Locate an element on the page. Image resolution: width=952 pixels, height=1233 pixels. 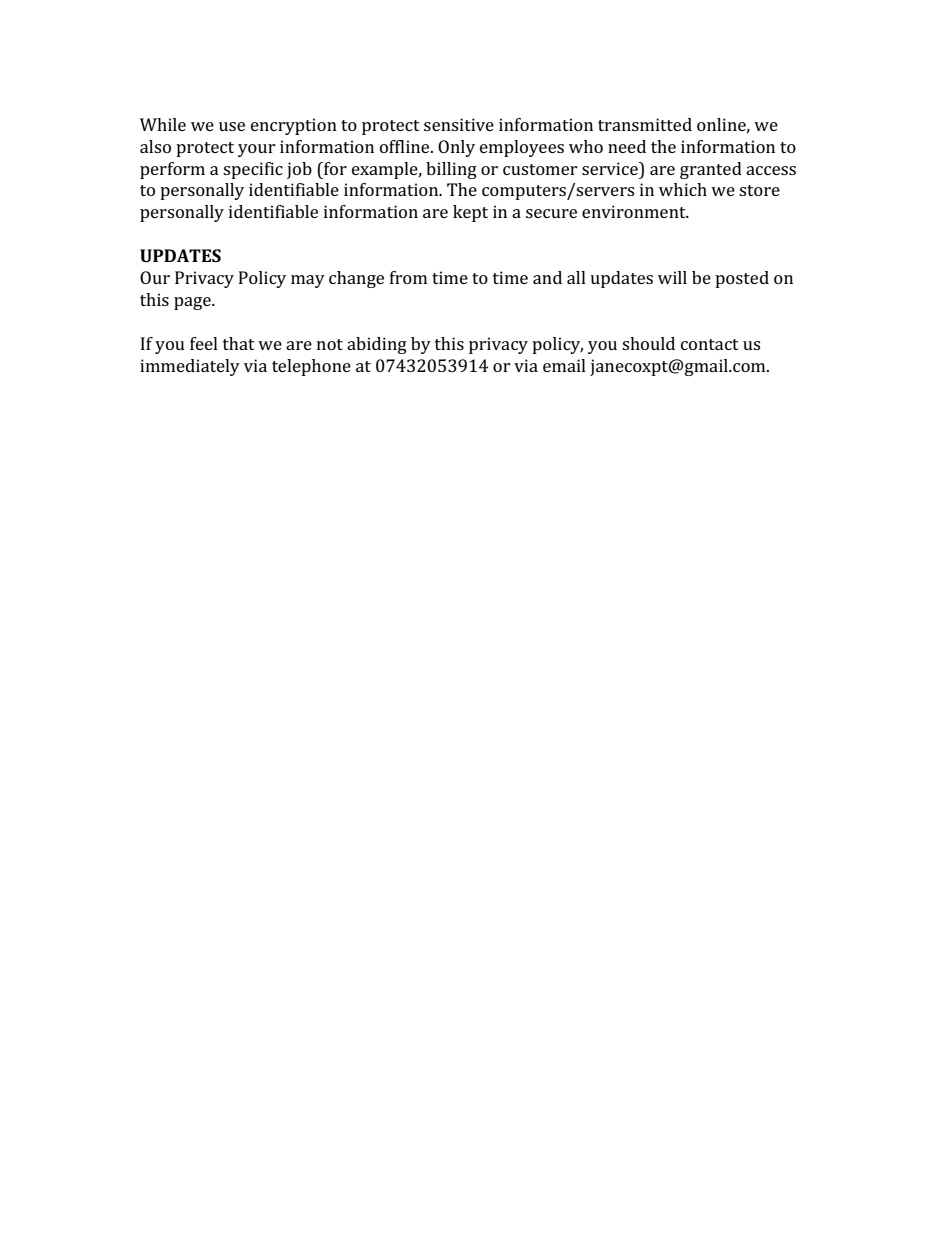
contact is located at coordinates (710, 344).
